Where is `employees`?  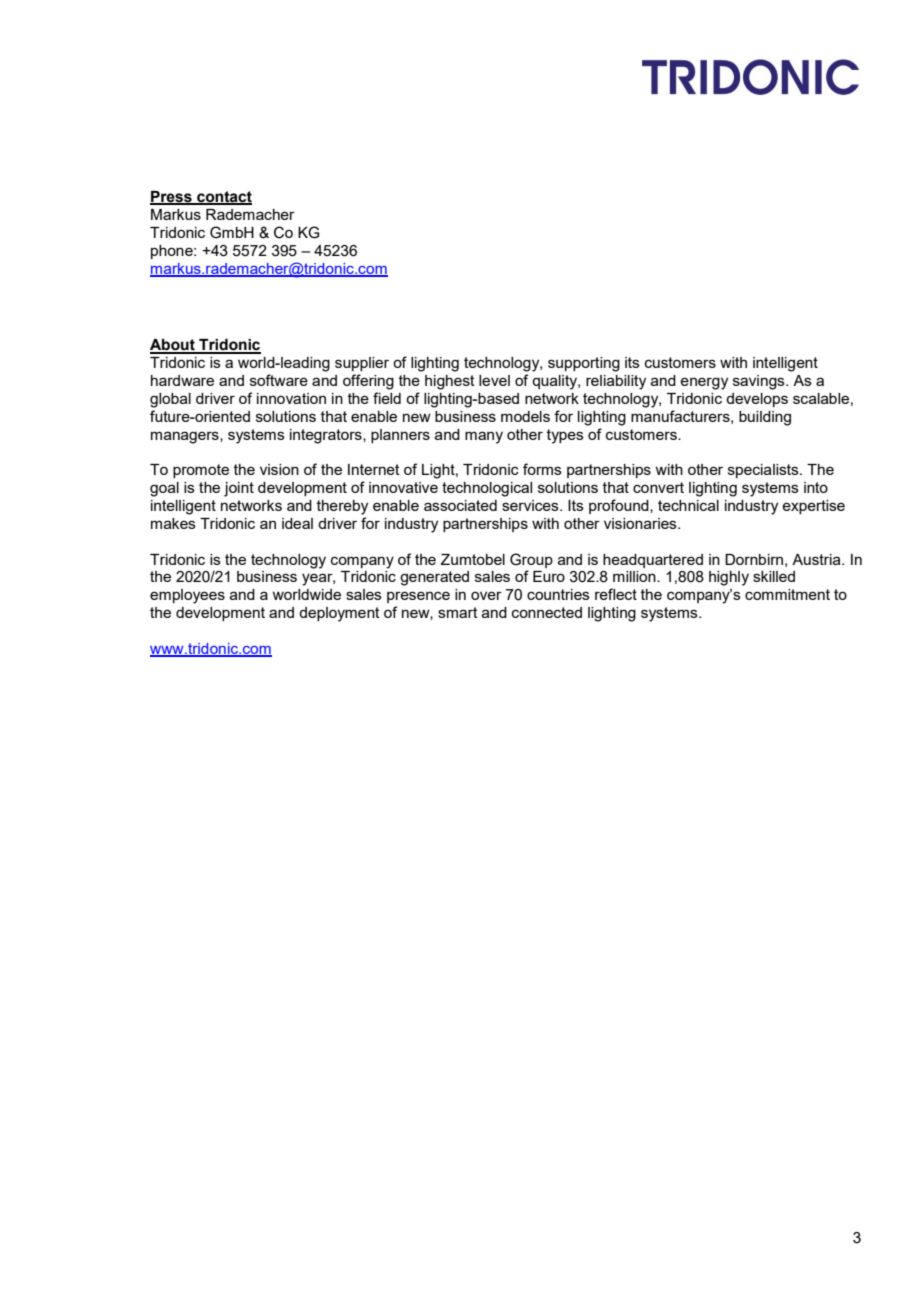
employees is located at coordinates (187, 596).
